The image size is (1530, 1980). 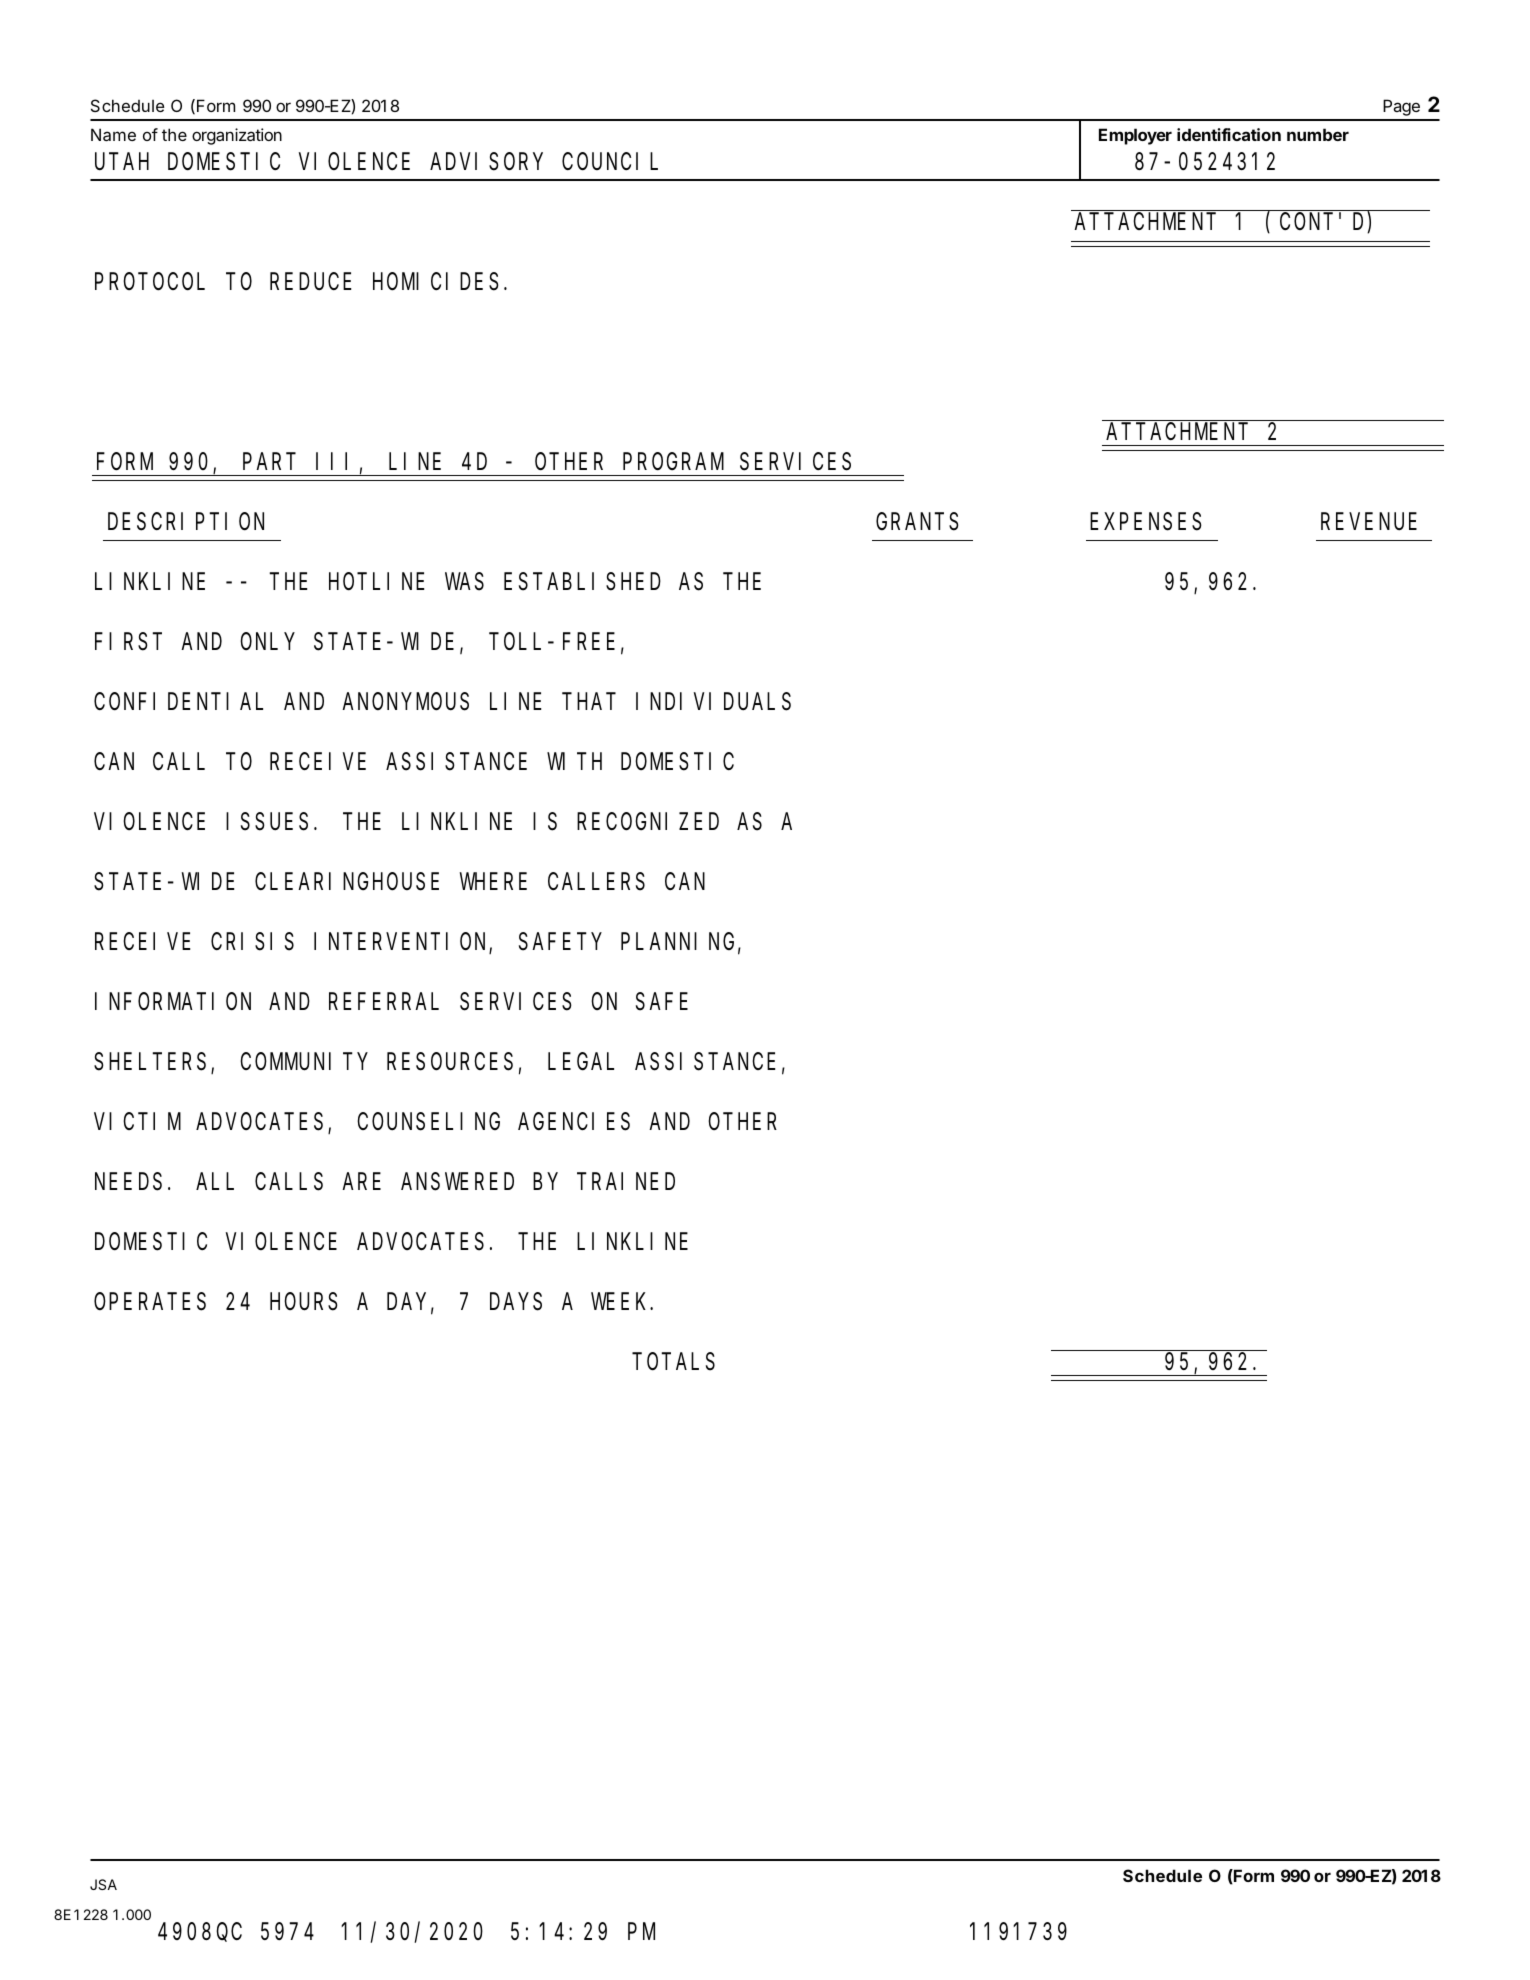 What do you see at coordinates (674, 1362) in the image?
I see `TOTALS` at bounding box center [674, 1362].
